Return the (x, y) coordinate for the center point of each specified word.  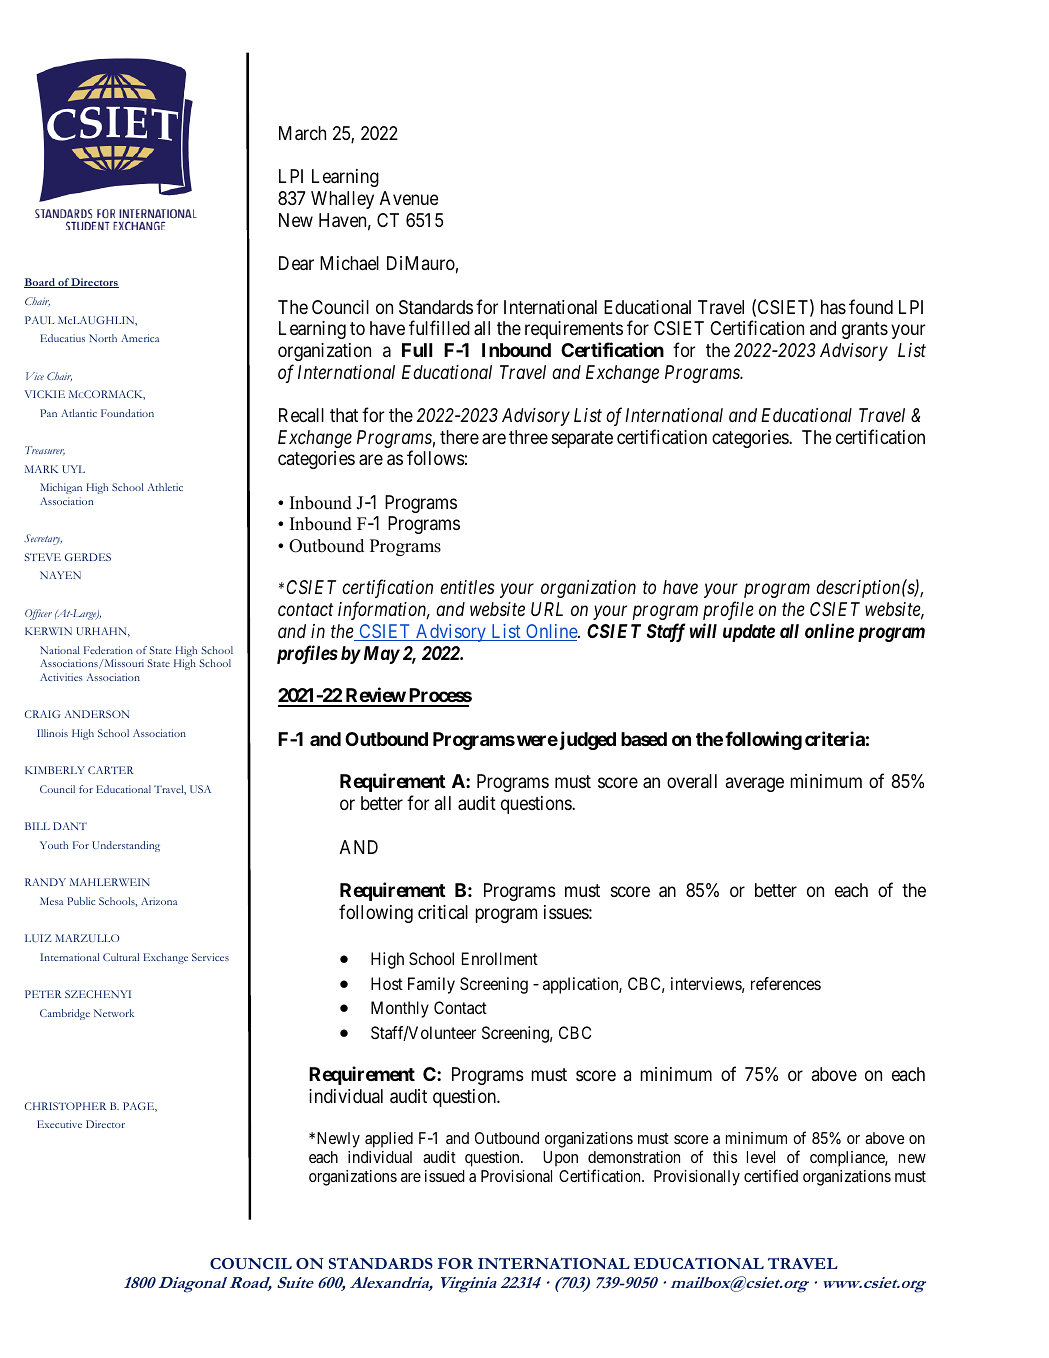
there (459, 437)
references (786, 983)
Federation (108, 650)
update (749, 633)
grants (865, 330)
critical (443, 912)
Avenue (409, 198)
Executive (59, 1124)
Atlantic (79, 413)
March (302, 133)
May (382, 655)
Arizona (159, 901)
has (833, 307)
